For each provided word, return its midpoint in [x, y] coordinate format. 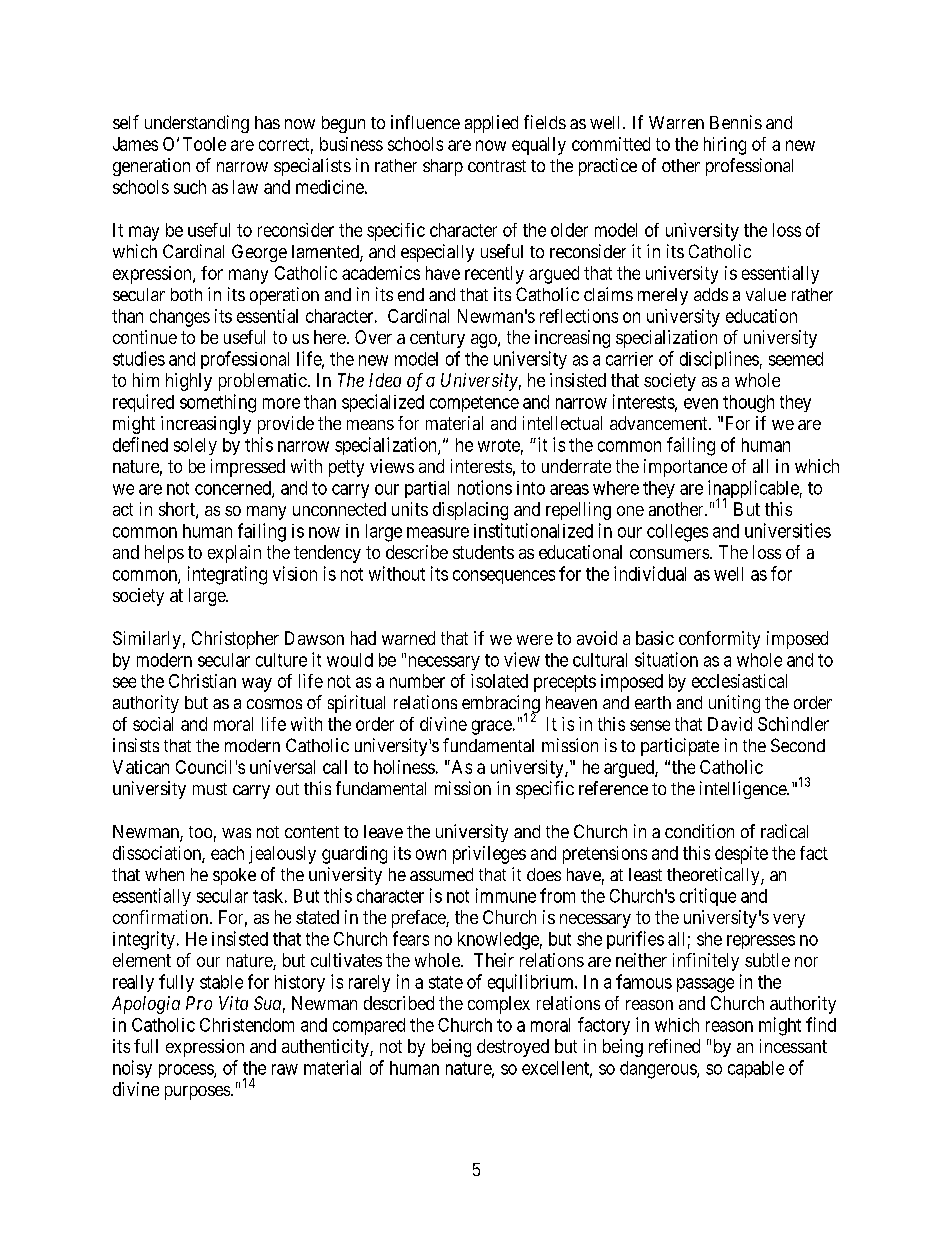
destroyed [513, 1048]
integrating [227, 575]
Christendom [247, 1025]
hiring [725, 146]
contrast [497, 166]
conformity [719, 640]
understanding [197, 124]
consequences [504, 577]
